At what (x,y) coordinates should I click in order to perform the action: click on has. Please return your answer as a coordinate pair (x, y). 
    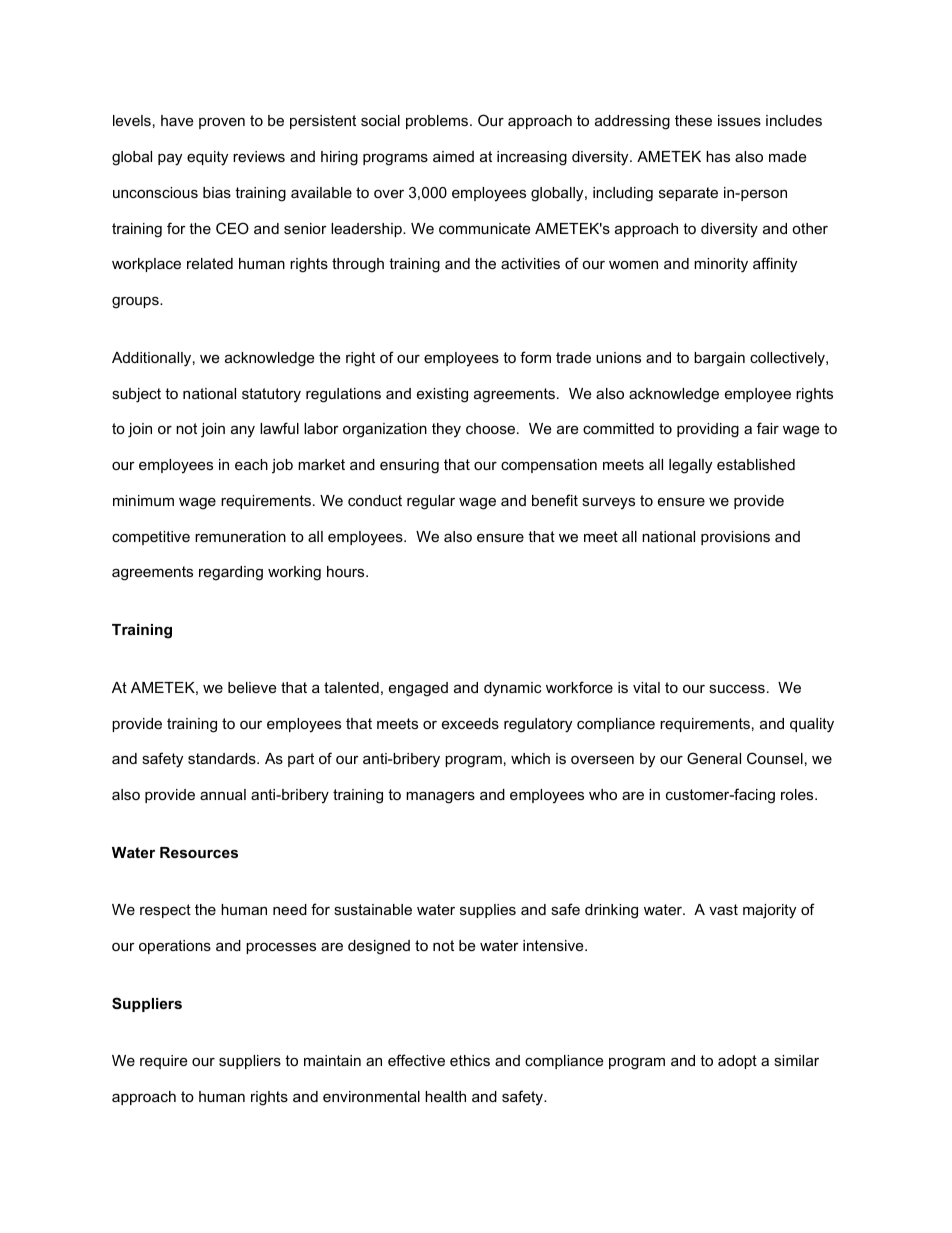
    Looking at the image, I should click on (718, 156).
